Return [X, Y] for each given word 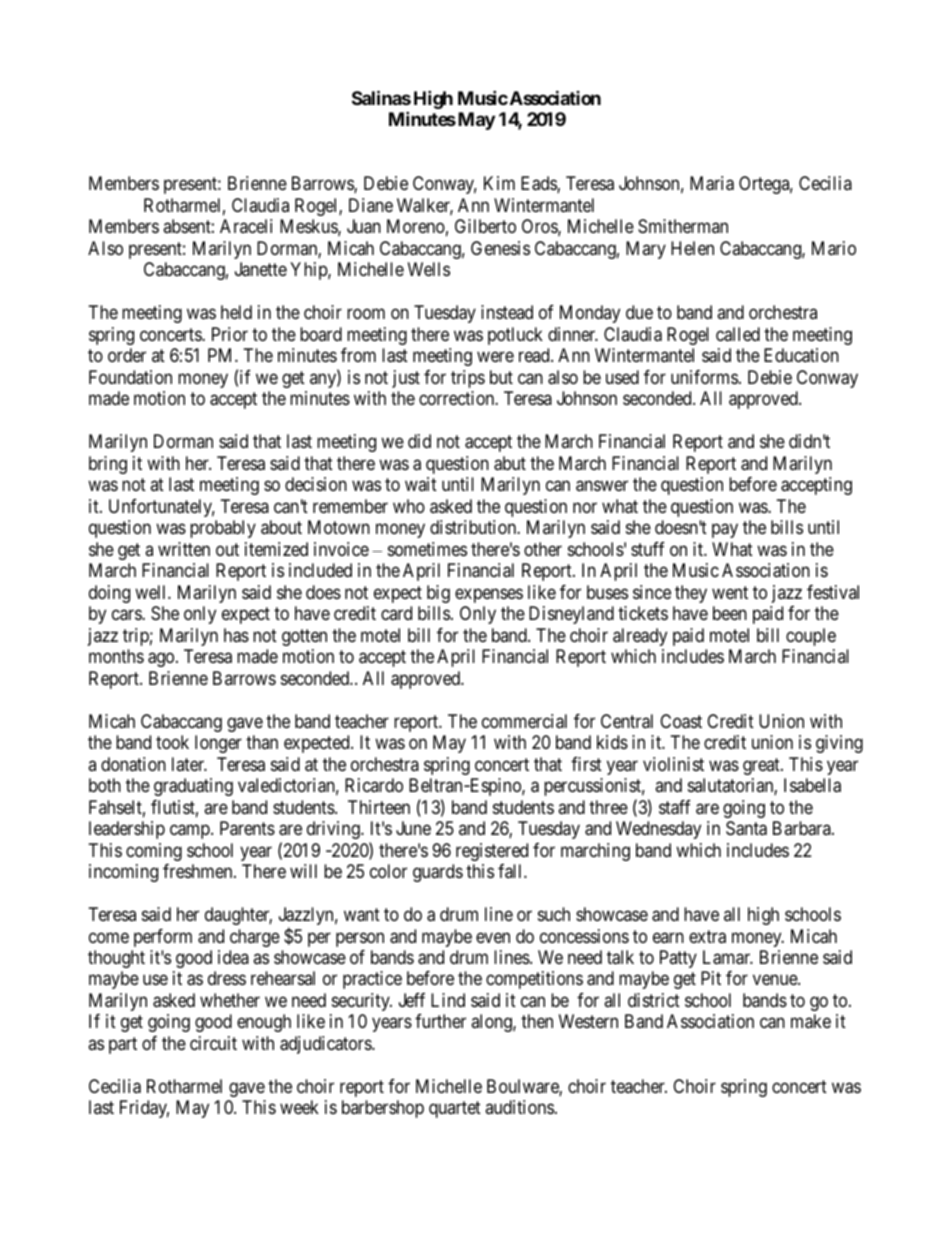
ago [161, 660]
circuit [213, 1043]
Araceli [246, 226]
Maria [712, 183]
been [730, 613]
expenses [489, 595]
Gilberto [485, 226]
